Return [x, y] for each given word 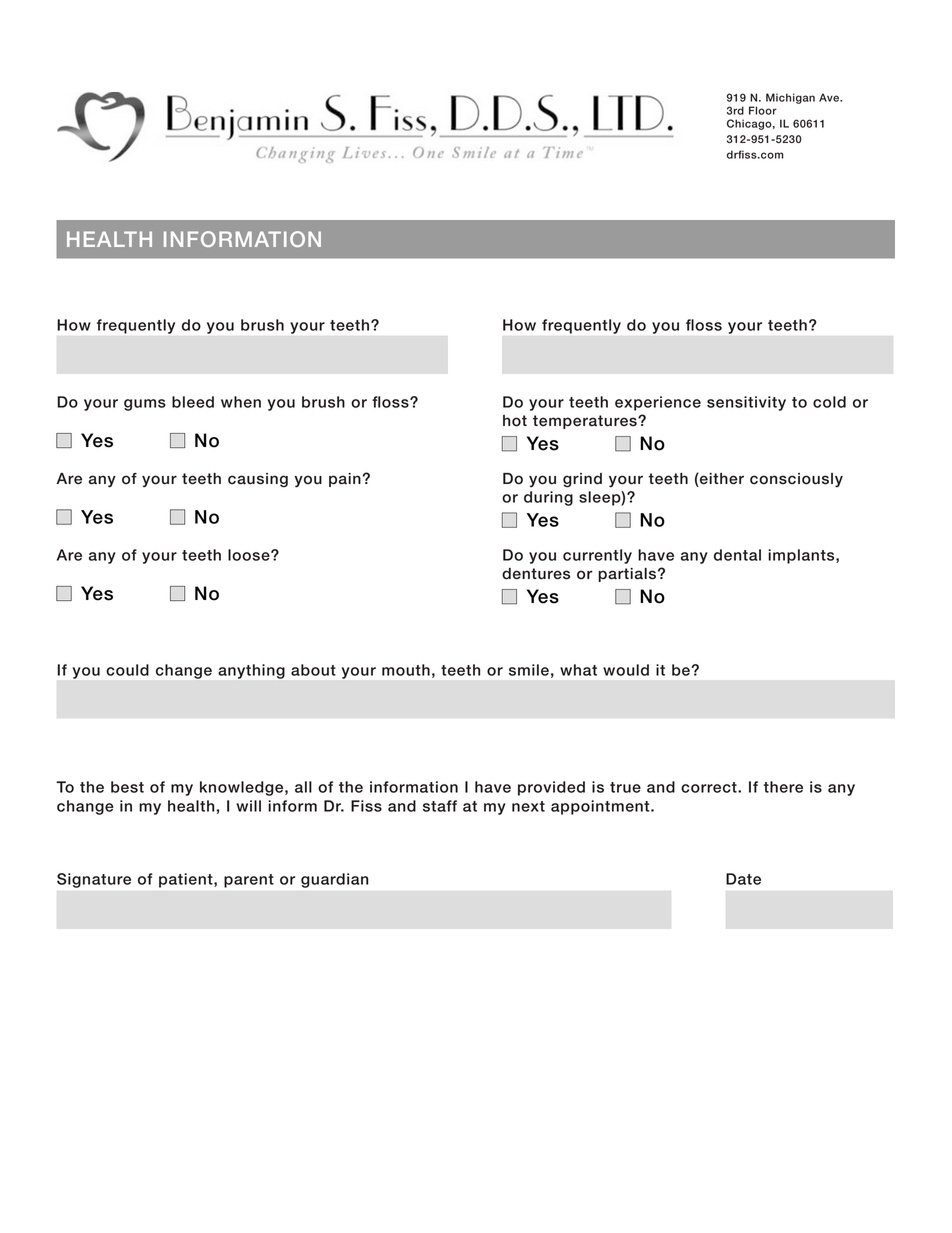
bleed [193, 402]
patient [187, 880]
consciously [796, 480]
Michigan [790, 98]
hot [515, 421]
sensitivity [746, 403]
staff [440, 806]
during [548, 498]
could [127, 670]
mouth [406, 670]
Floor [763, 110]
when [241, 402]
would [626, 670]
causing [258, 480]
